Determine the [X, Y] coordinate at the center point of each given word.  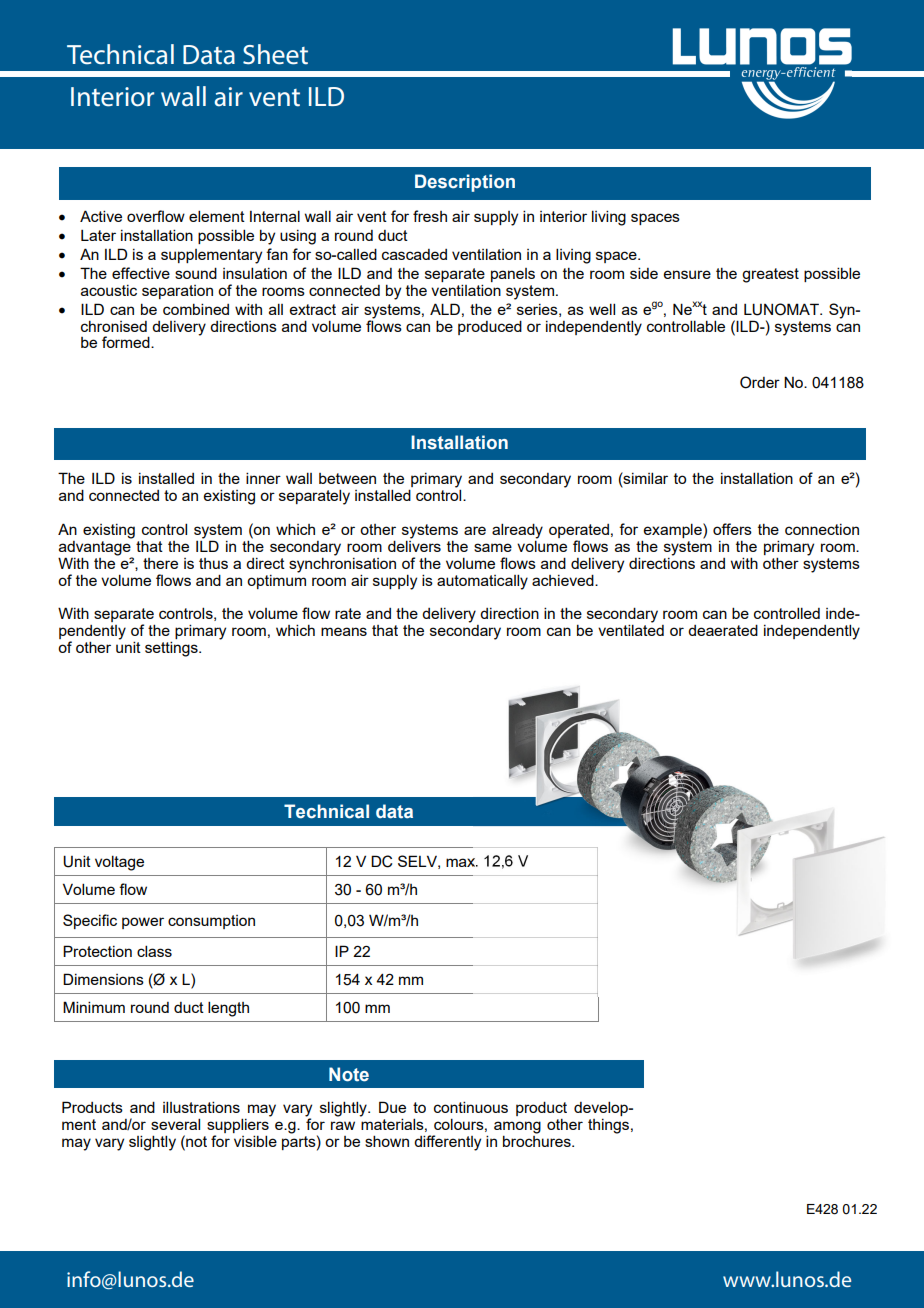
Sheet [275, 54]
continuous [471, 1107]
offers [732, 529]
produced [490, 327]
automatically [482, 582]
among [517, 1128]
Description [465, 183]
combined [196, 309]
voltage [119, 863]
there [160, 563]
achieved [564, 580]
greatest [770, 275]
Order [760, 382]
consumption [211, 922]
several [175, 1124]
